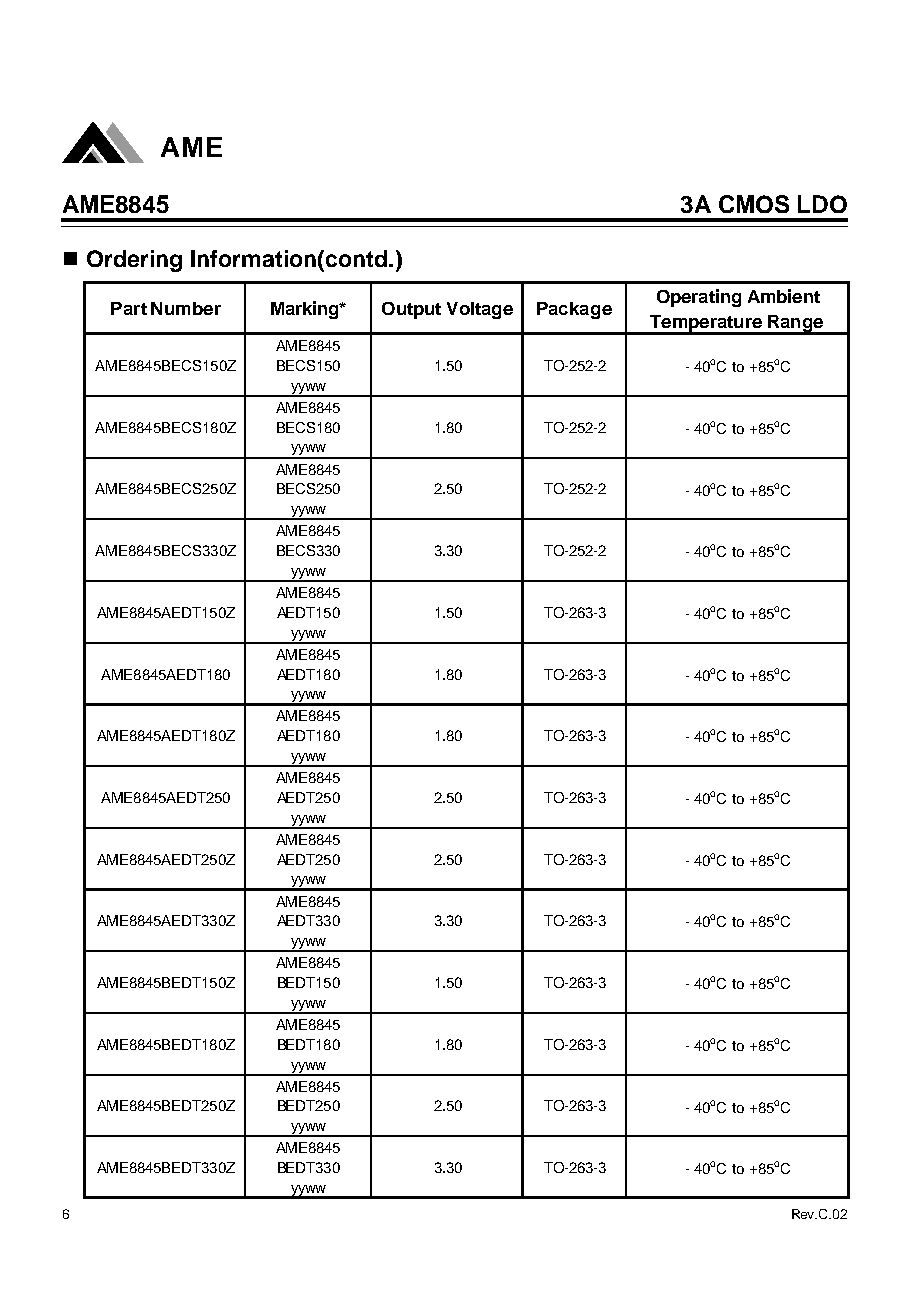 The height and width of the screenshot is (1307, 924). I want to click on Voltage, so click(480, 310).
